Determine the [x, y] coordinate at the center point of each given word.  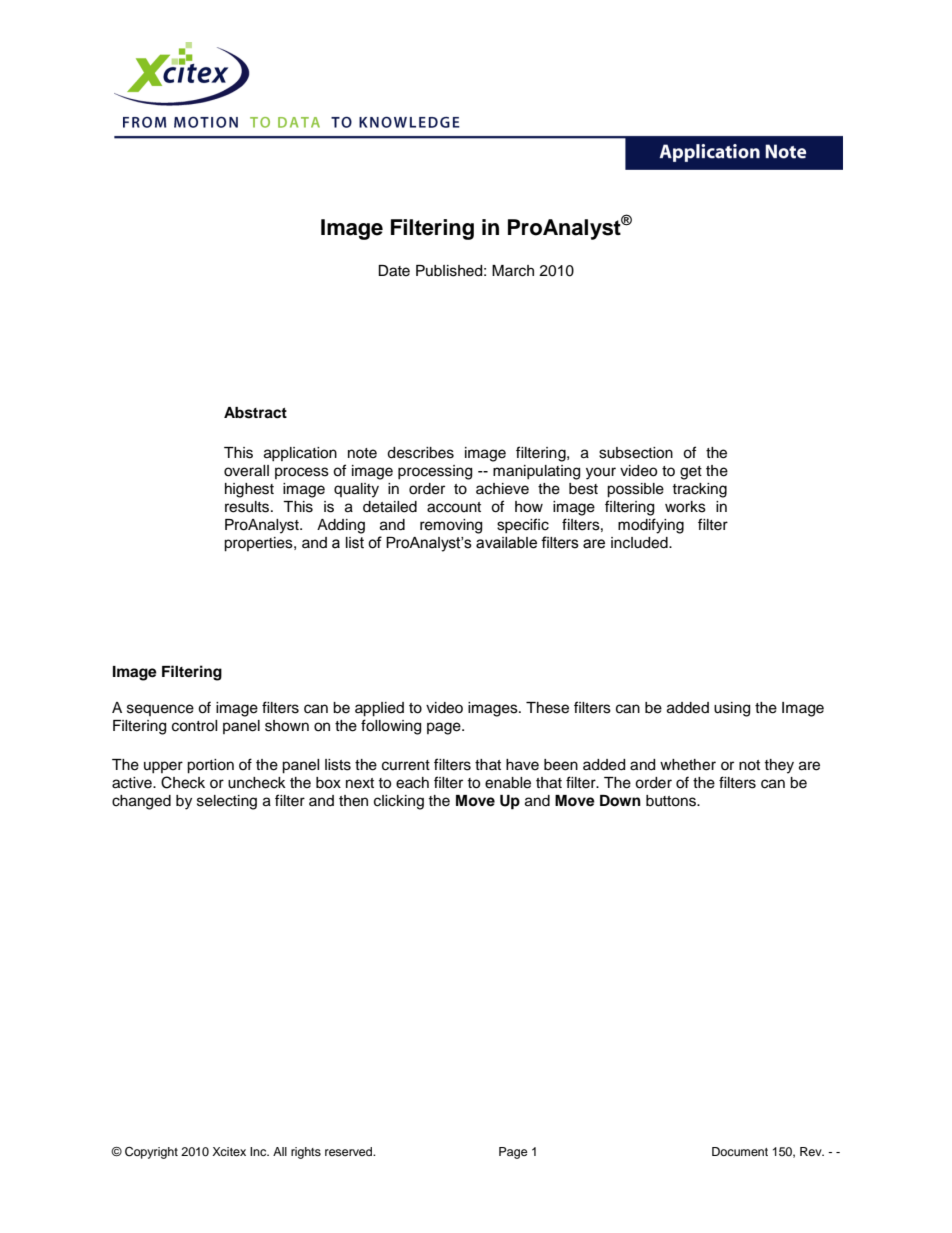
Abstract [255, 413]
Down [620, 801]
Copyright [151, 1153]
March [513, 271]
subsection [636, 453]
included [640, 543]
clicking [399, 802]
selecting [227, 802]
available [506, 543]
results [248, 507]
